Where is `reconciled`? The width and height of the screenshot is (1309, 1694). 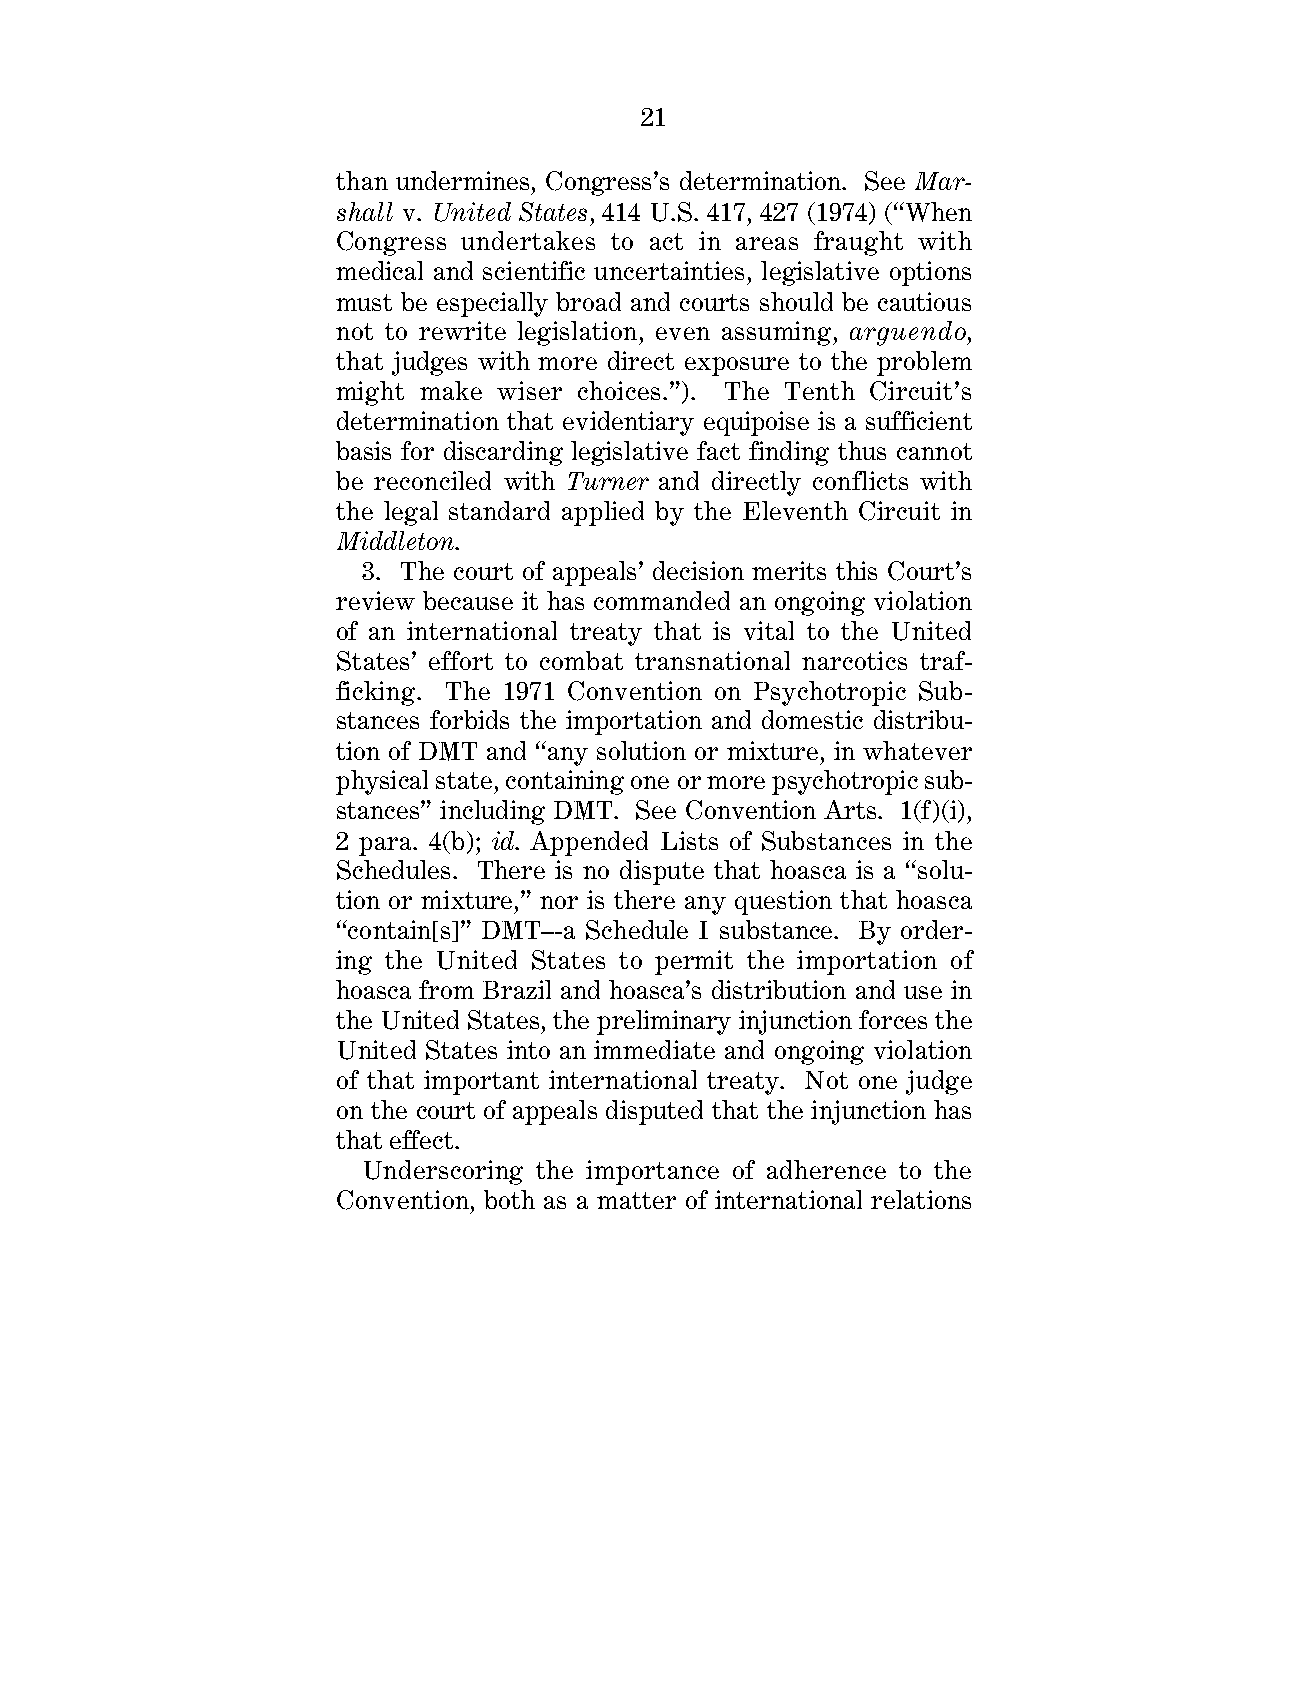 reconciled is located at coordinates (432, 480).
